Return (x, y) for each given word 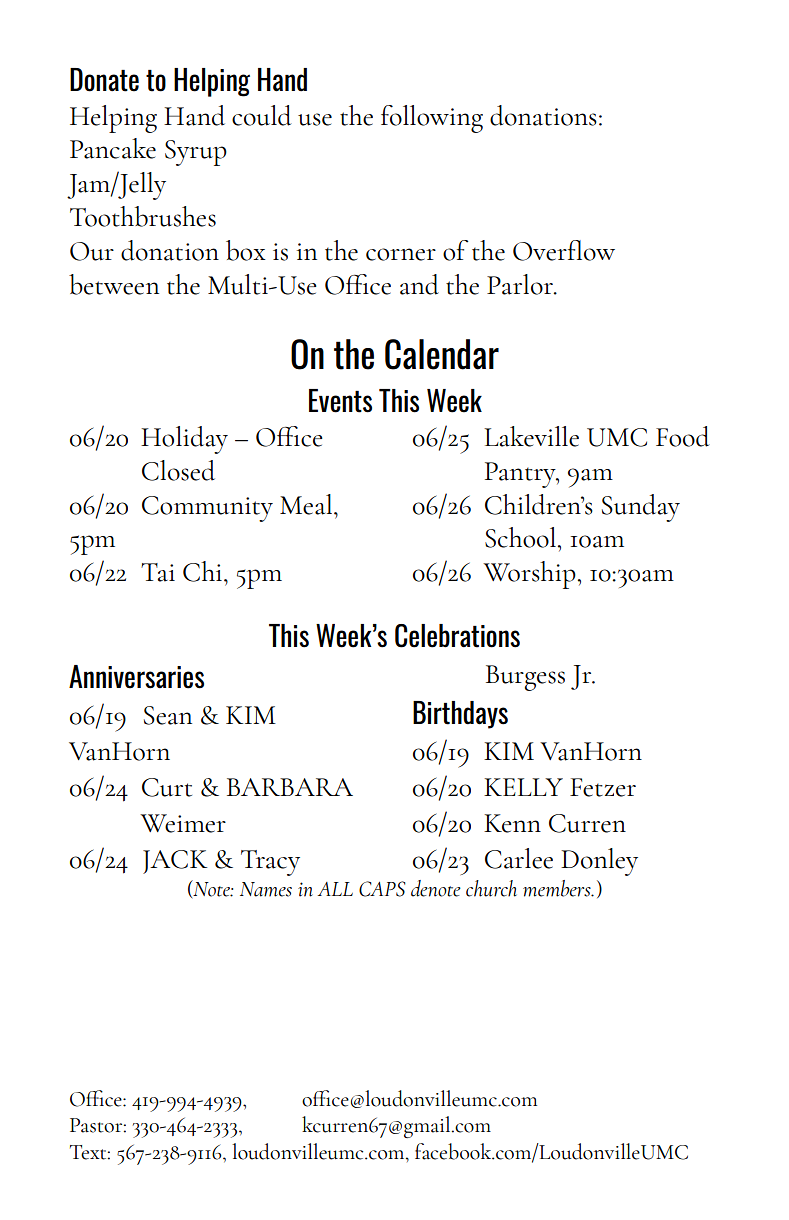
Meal (307, 504)
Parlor (521, 284)
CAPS (382, 889)
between (114, 284)
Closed (178, 470)
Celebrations (457, 636)
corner (401, 254)
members (558, 888)
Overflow (564, 250)
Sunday (641, 508)
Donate (104, 80)
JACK (175, 862)
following (432, 119)
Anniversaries (136, 677)
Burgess (525, 678)
